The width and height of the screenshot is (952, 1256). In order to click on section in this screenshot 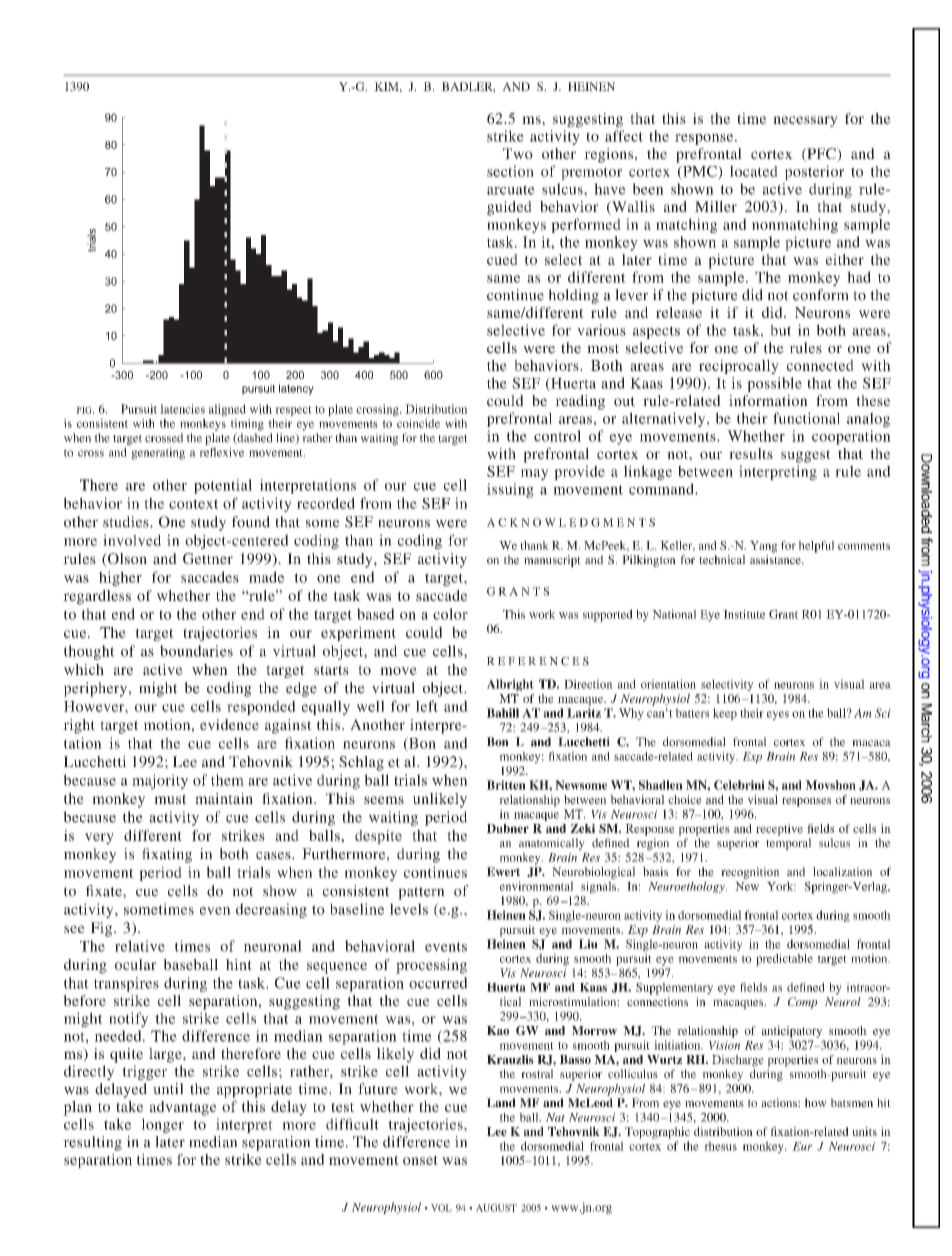, I will do `click(510, 171)`.
